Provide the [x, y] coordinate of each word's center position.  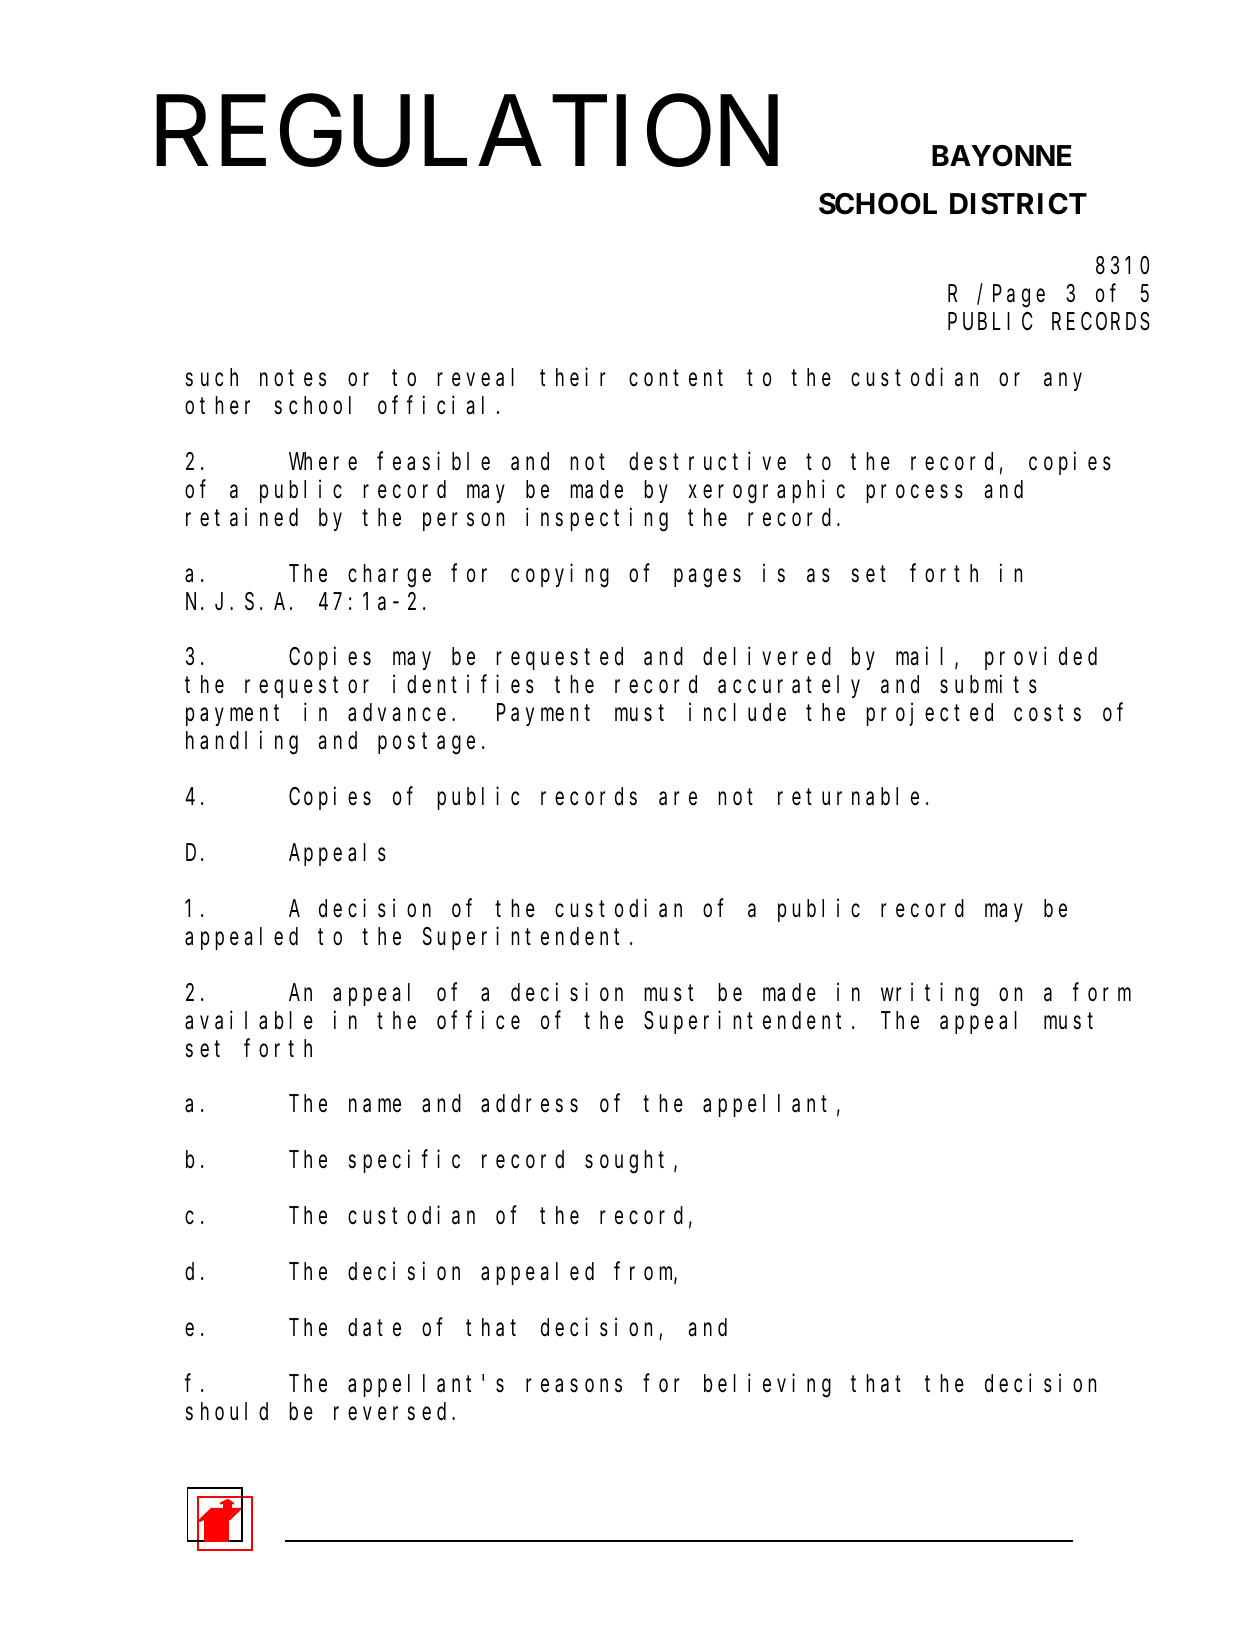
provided [1041, 658]
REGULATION [467, 132]
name [375, 1106]
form [1102, 992]
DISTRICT [1018, 204]
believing [767, 1386]
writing [930, 995]
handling [242, 743]
